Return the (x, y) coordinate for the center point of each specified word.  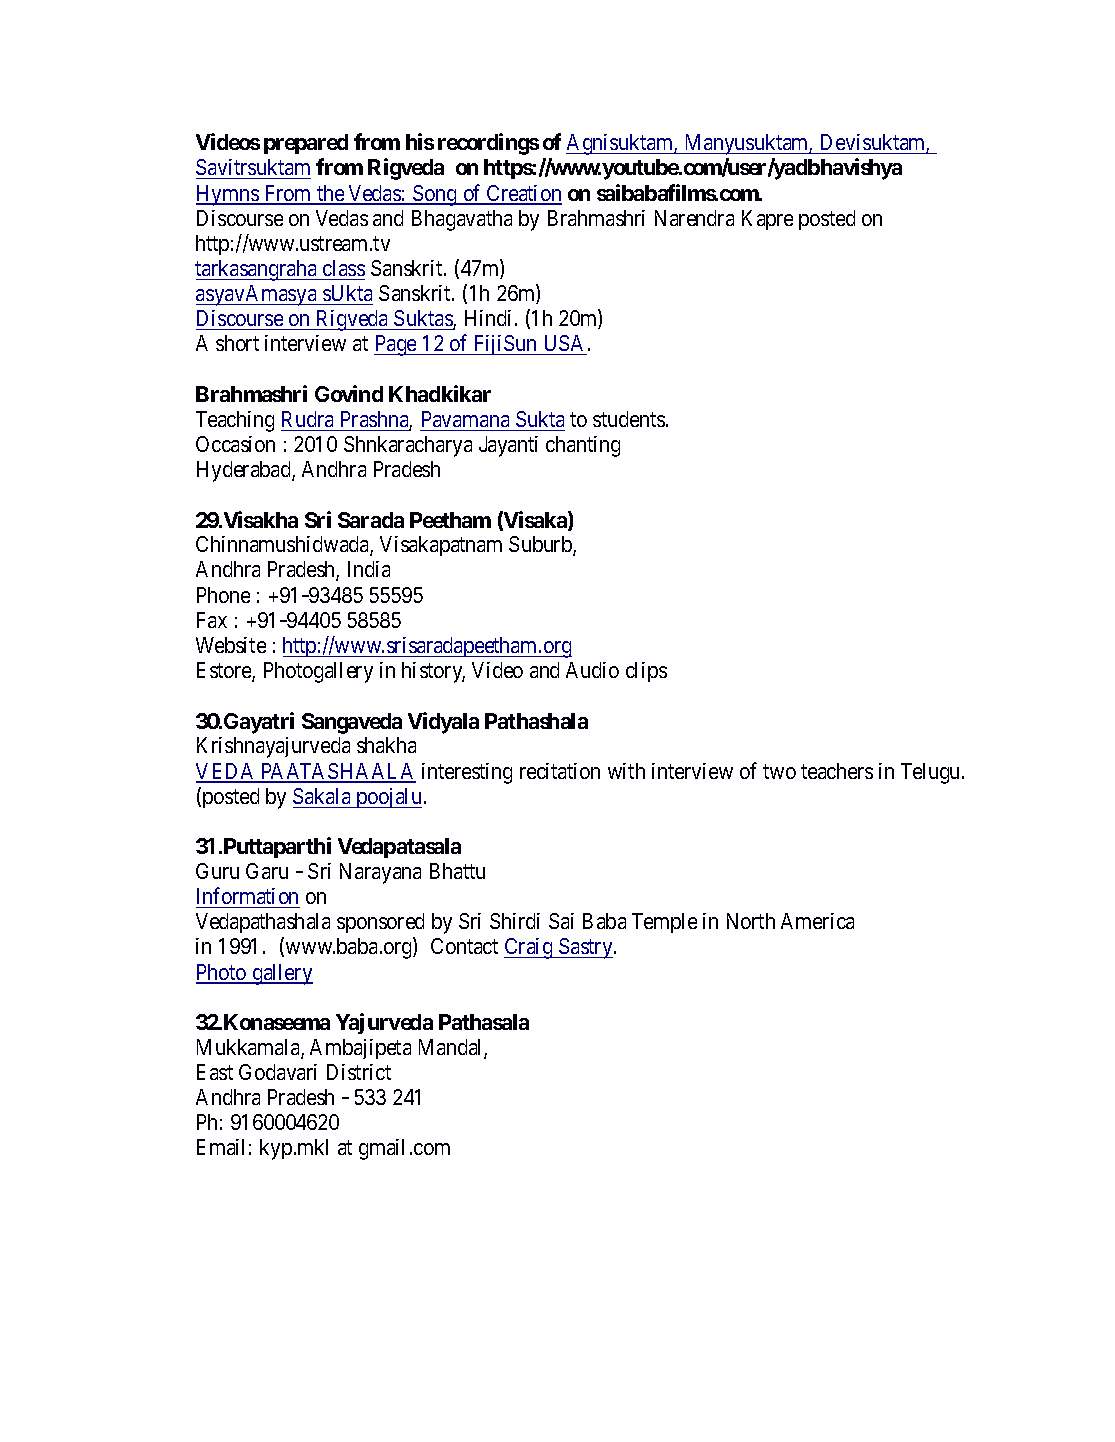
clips (646, 672)
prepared (306, 144)
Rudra (307, 419)
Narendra (694, 218)
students (629, 419)
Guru (217, 871)
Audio (592, 670)
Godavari (278, 1072)
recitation (560, 771)
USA (565, 345)
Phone (223, 595)
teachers (837, 771)
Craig (529, 948)
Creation (523, 194)
